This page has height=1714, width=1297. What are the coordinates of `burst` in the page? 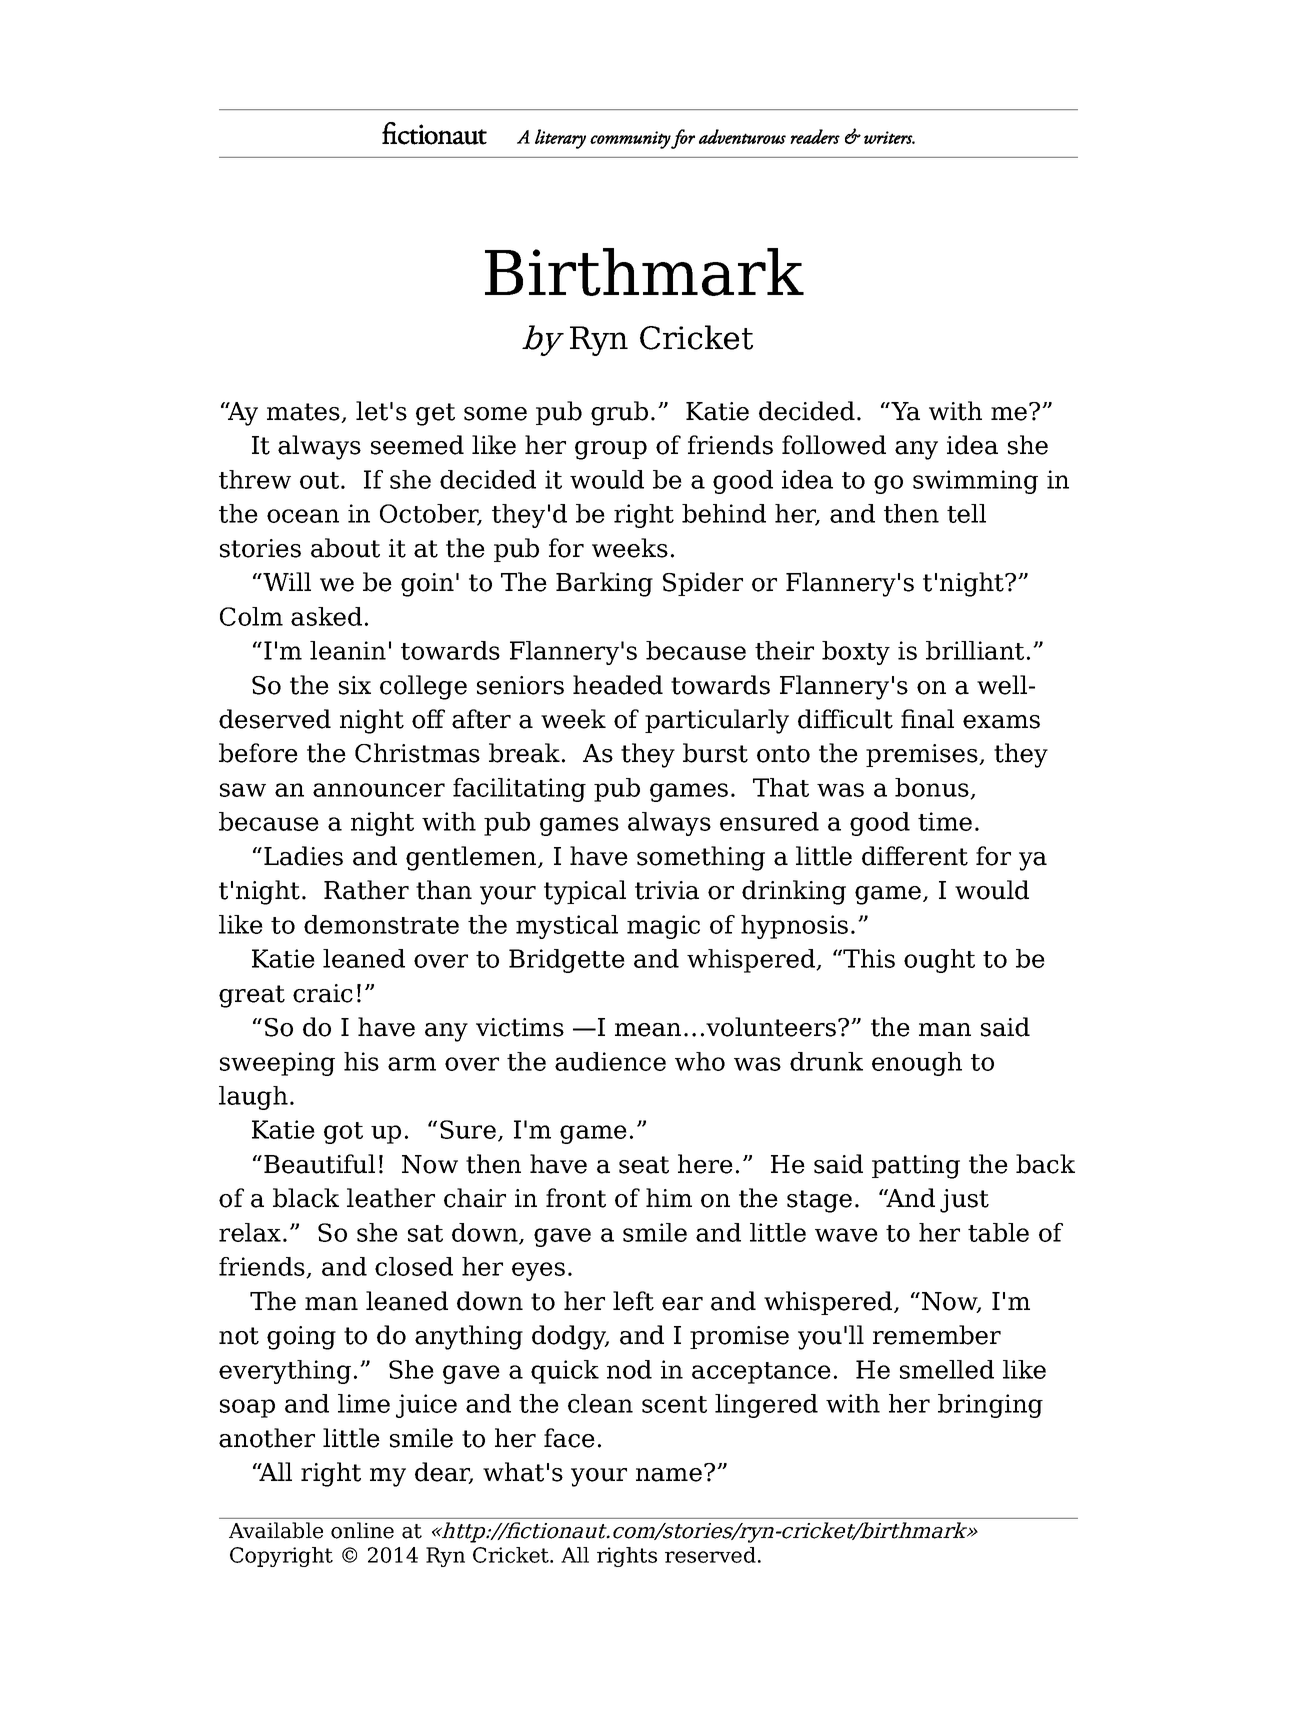 It's located at (715, 753).
